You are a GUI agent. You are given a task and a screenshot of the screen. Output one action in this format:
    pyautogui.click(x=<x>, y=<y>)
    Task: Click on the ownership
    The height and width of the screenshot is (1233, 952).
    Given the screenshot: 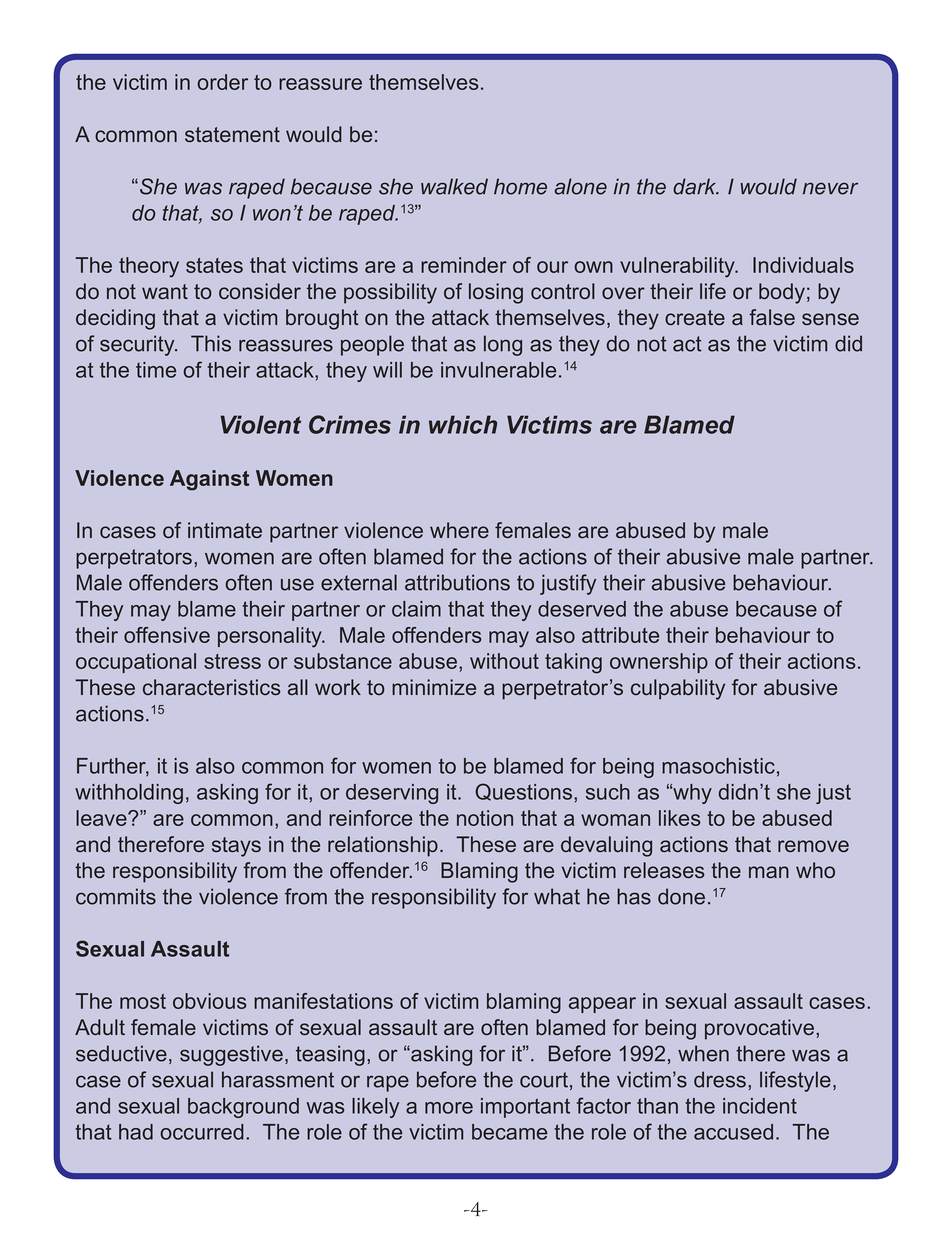 What is the action you would take?
    pyautogui.click(x=659, y=663)
